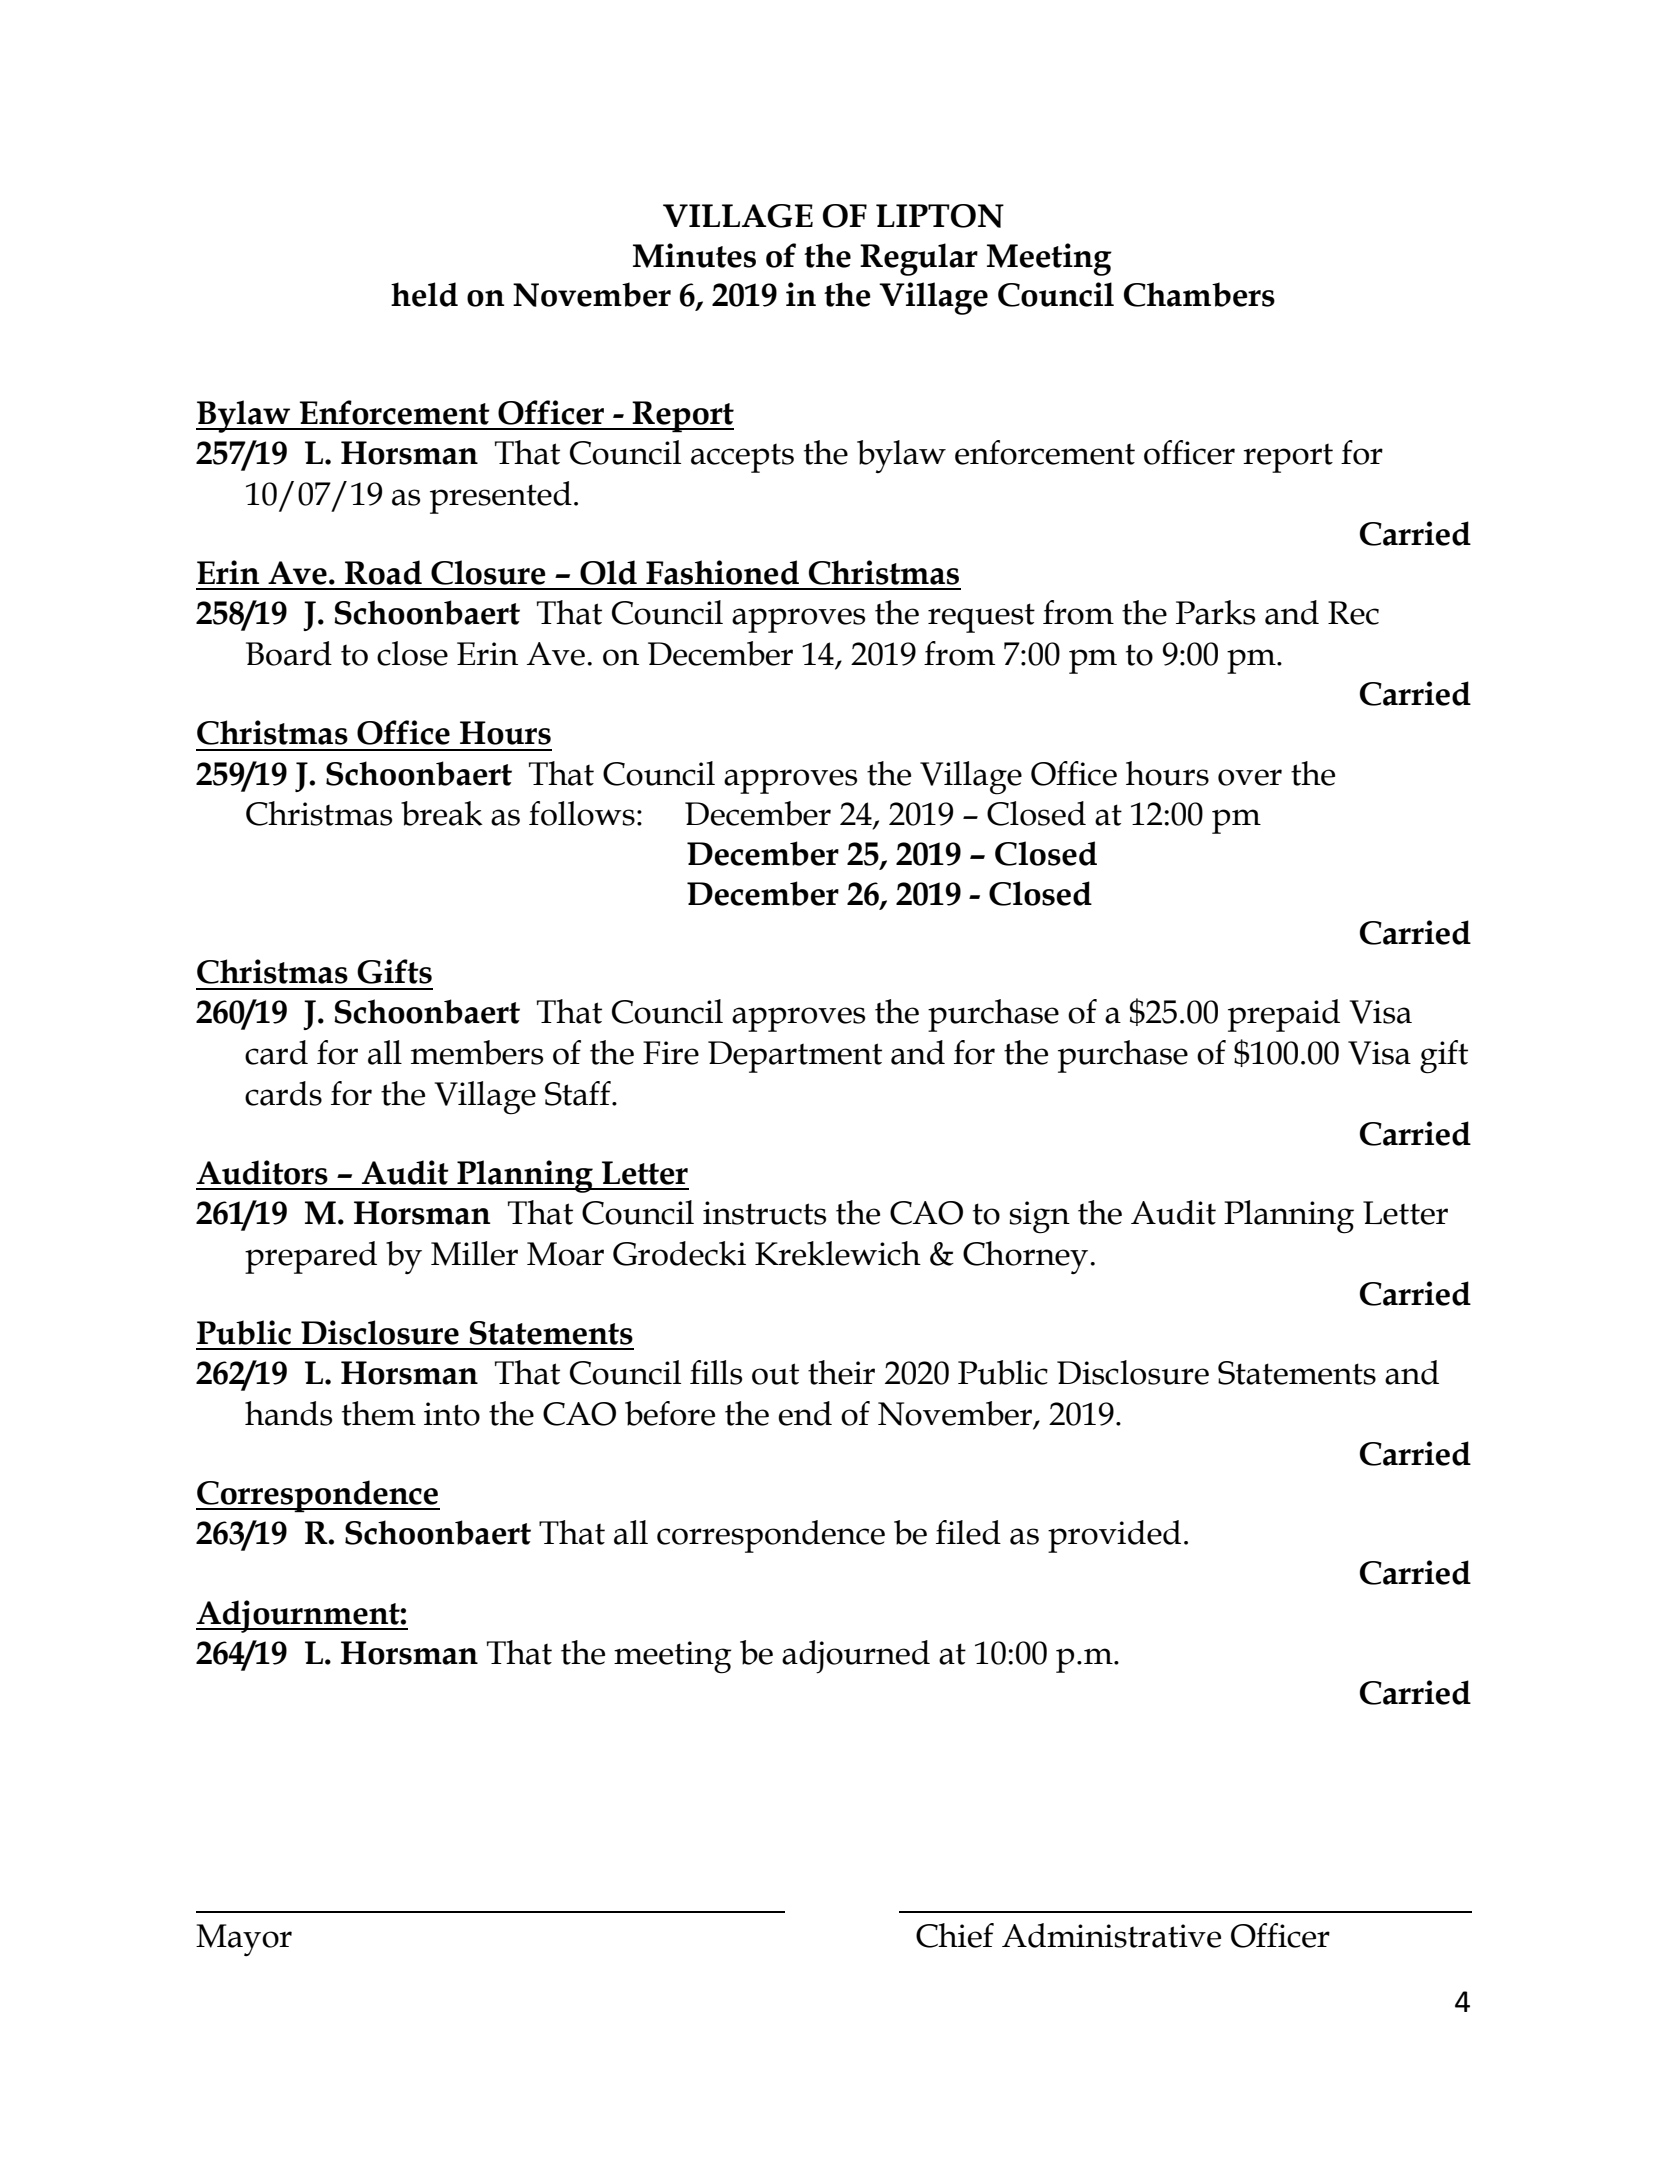 Image resolution: width=1667 pixels, height=2158 pixels. What do you see at coordinates (1284, 1015) in the screenshot?
I see `prepaid` at bounding box center [1284, 1015].
